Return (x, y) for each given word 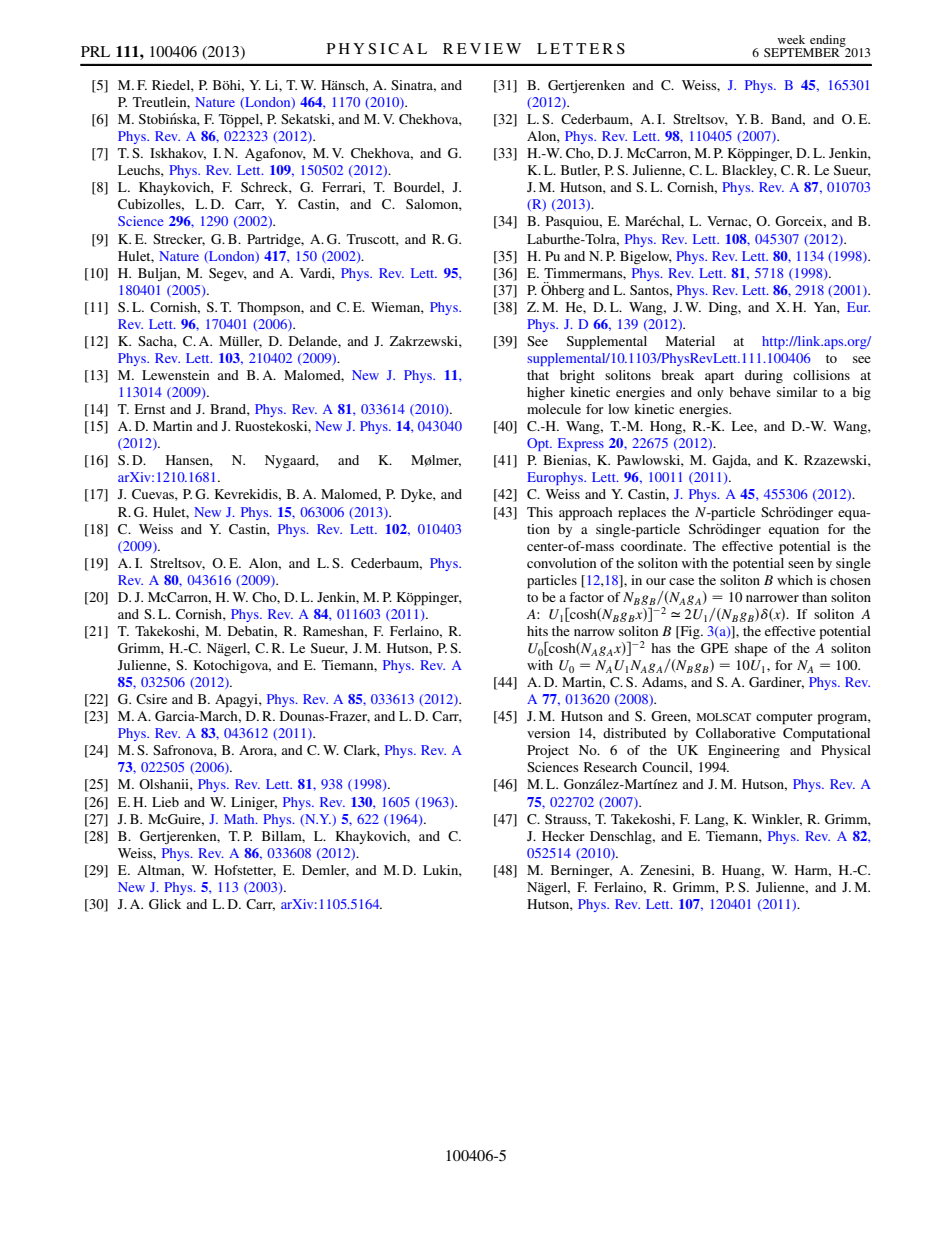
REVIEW (482, 48)
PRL (95, 51)
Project (548, 751)
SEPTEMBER (803, 51)
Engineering (744, 751)
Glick (165, 904)
